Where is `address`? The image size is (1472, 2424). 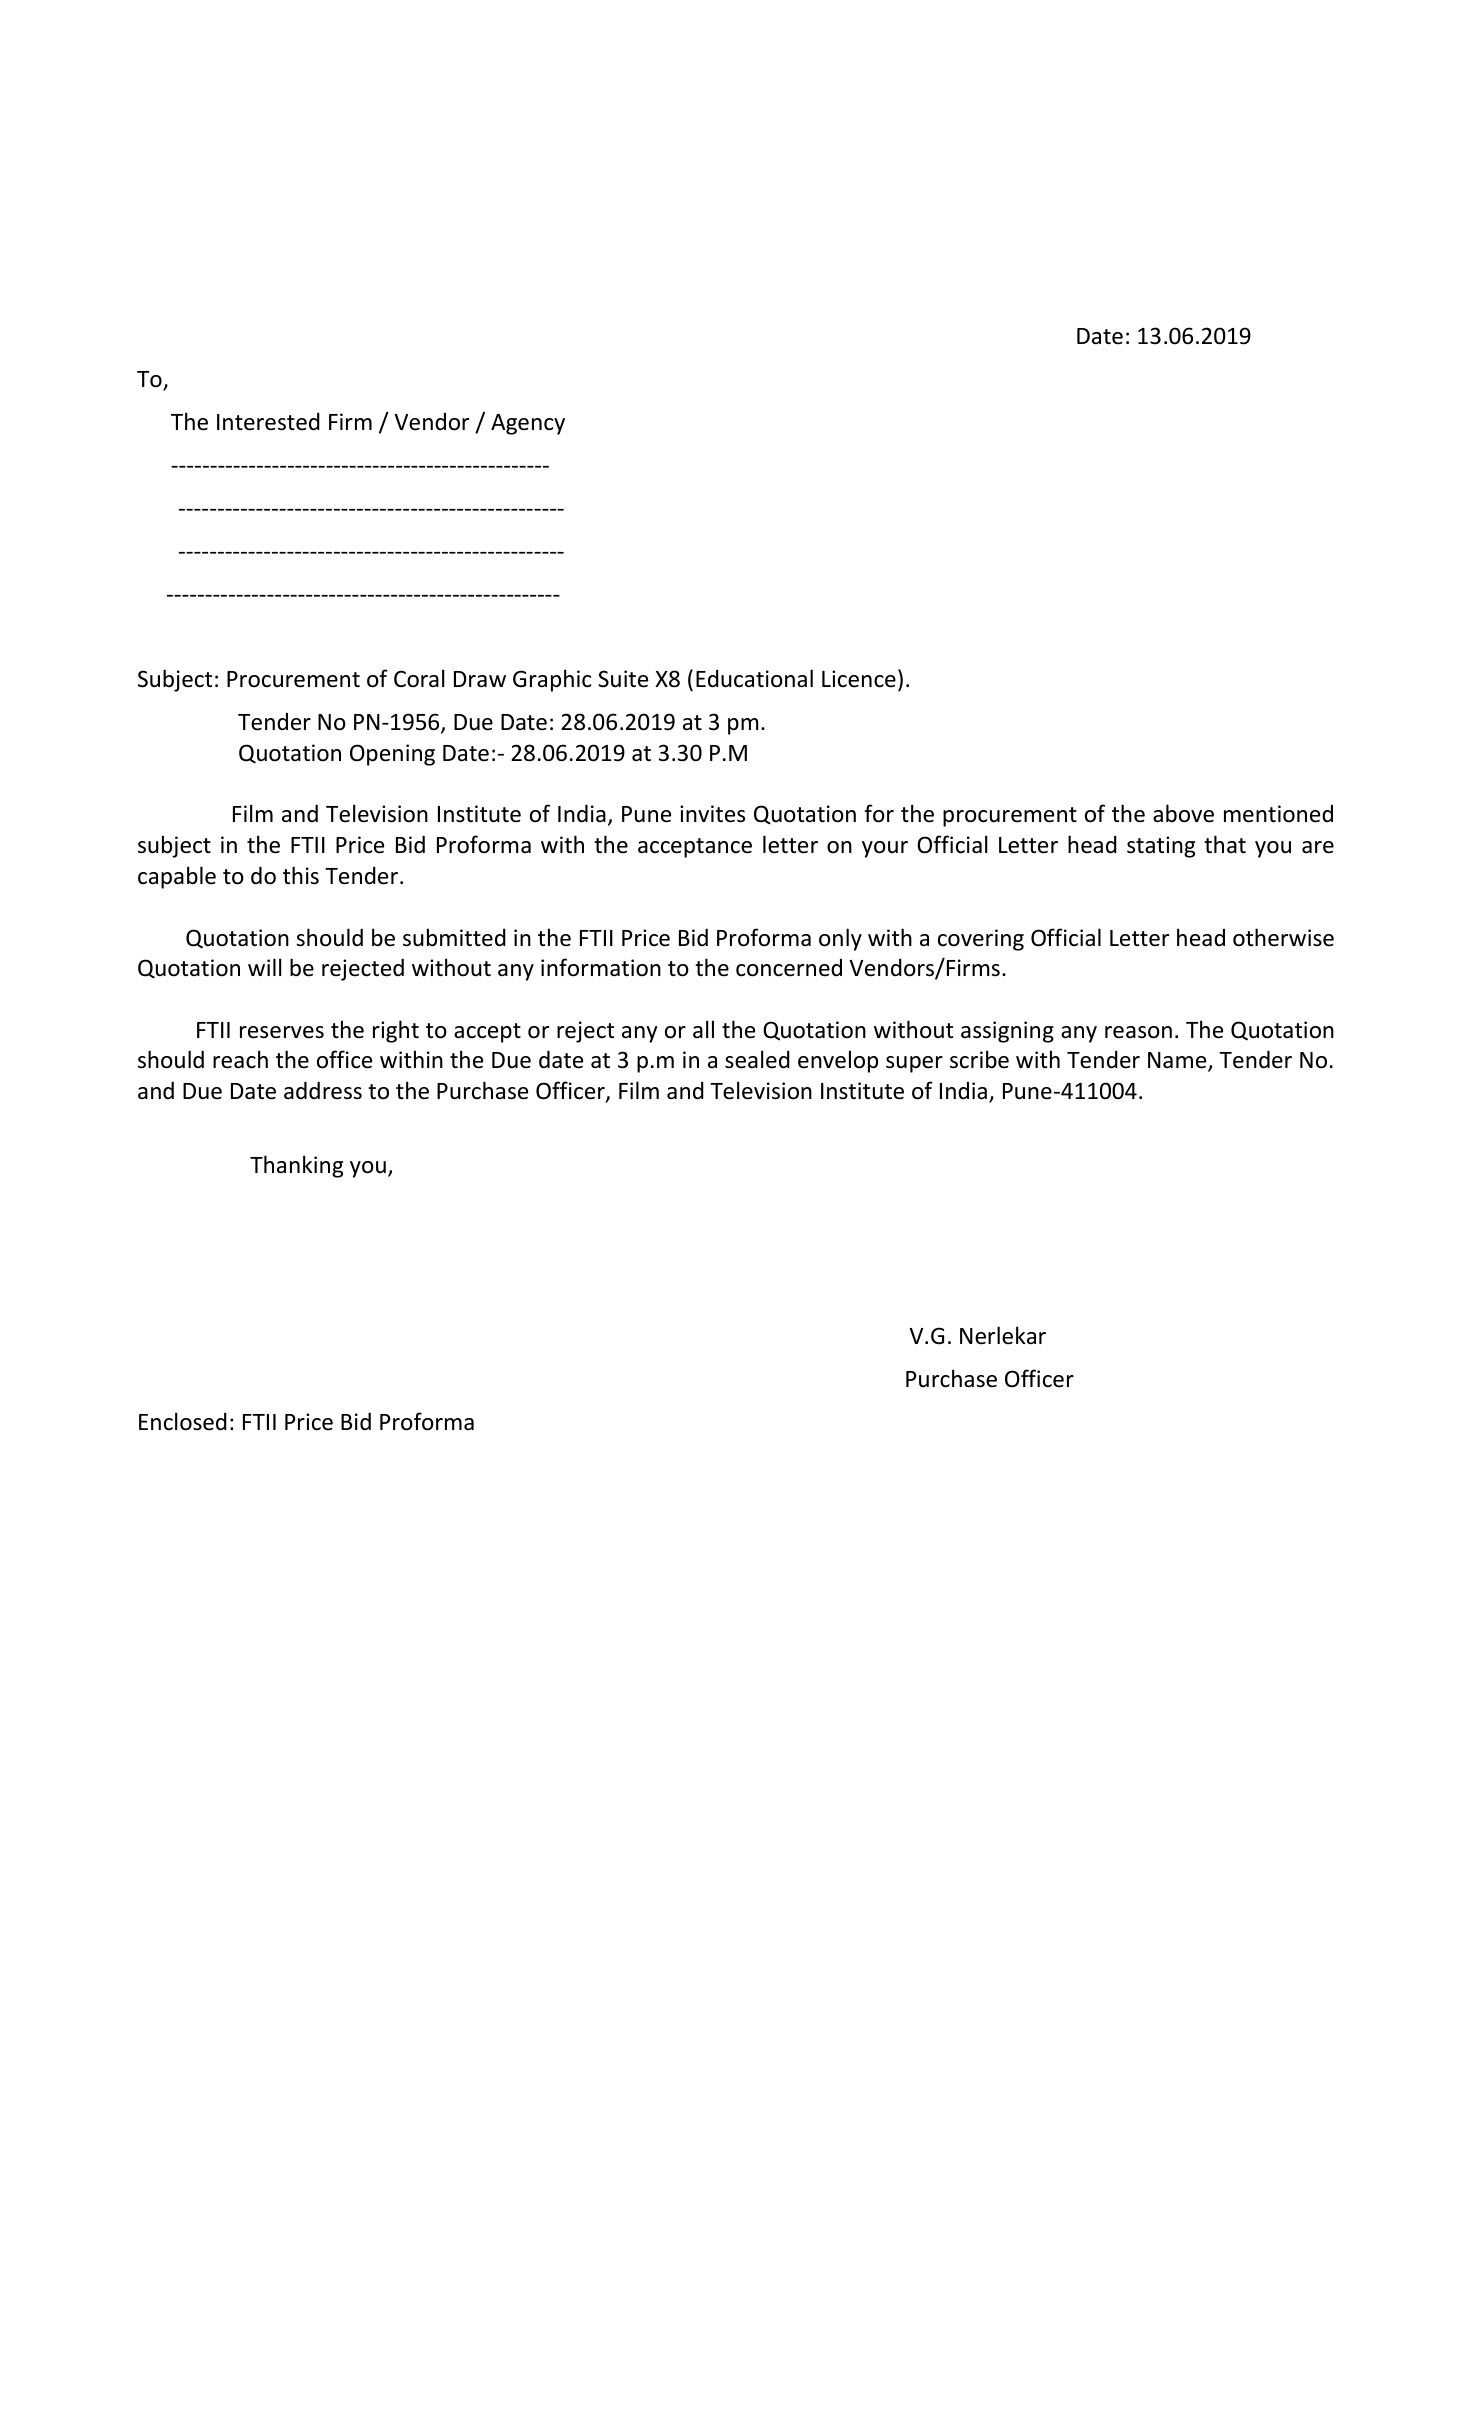
address is located at coordinates (323, 1090).
